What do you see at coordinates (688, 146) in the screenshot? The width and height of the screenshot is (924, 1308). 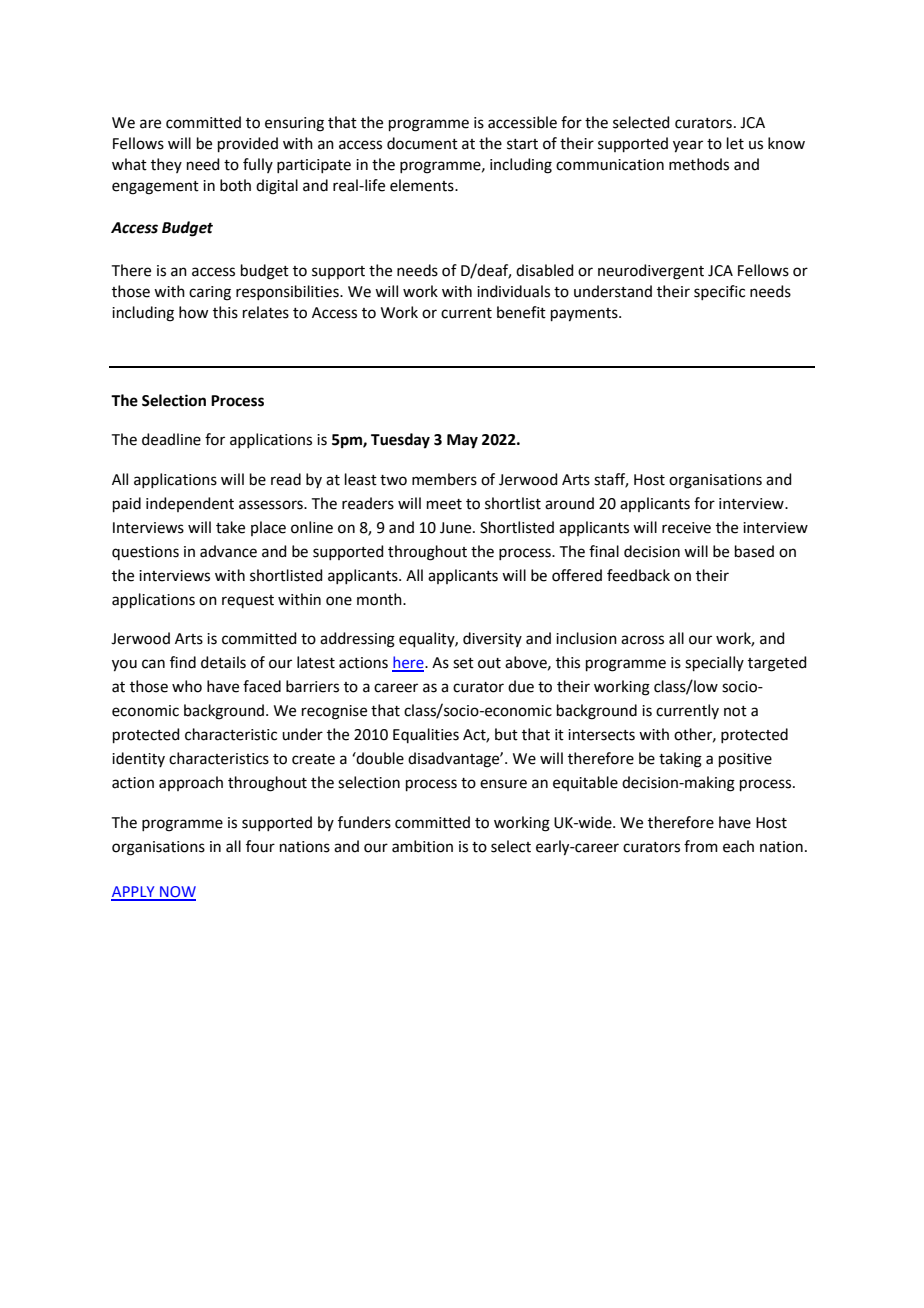 I see `year` at bounding box center [688, 146].
